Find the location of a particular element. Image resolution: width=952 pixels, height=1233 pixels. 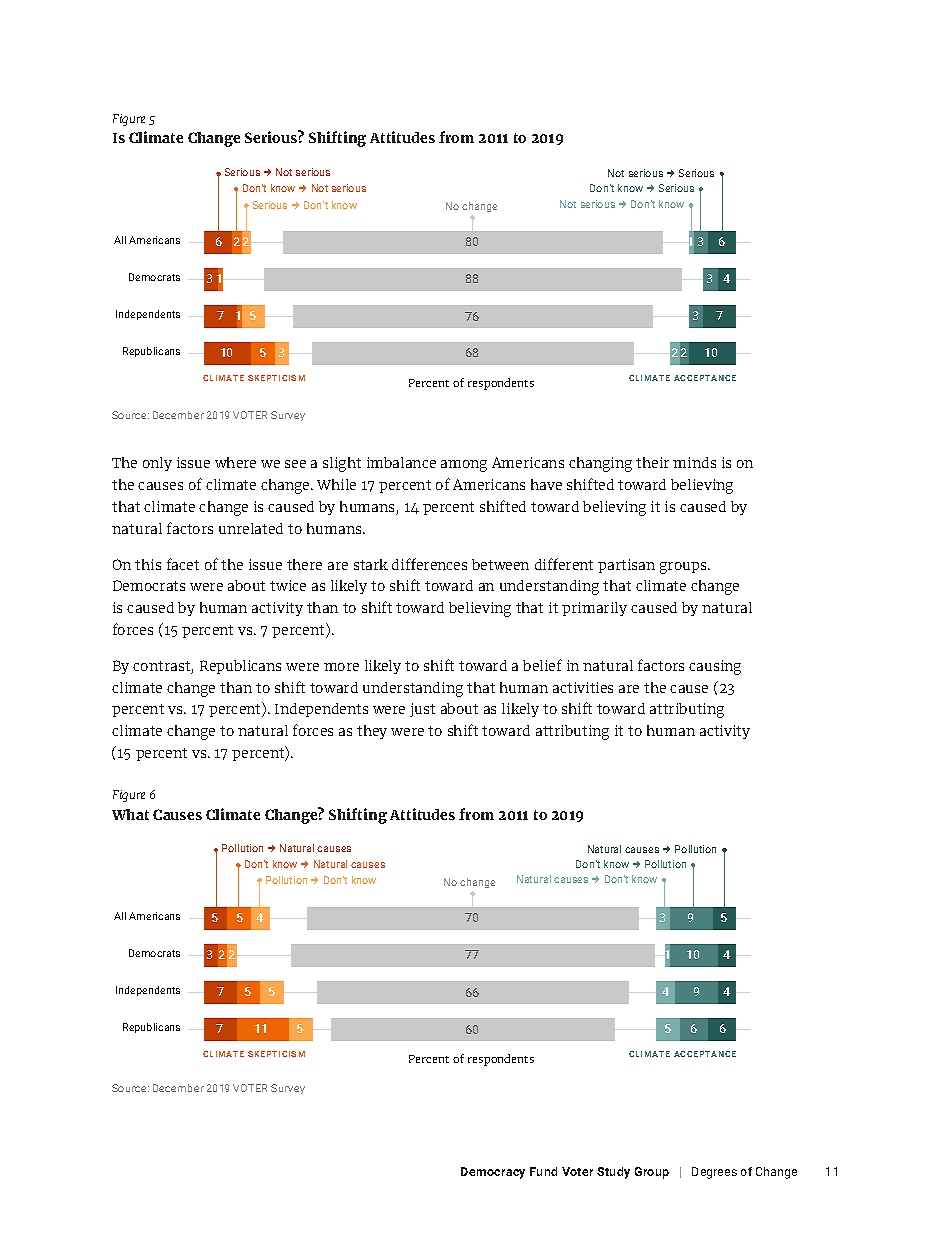

they is located at coordinates (372, 732).
